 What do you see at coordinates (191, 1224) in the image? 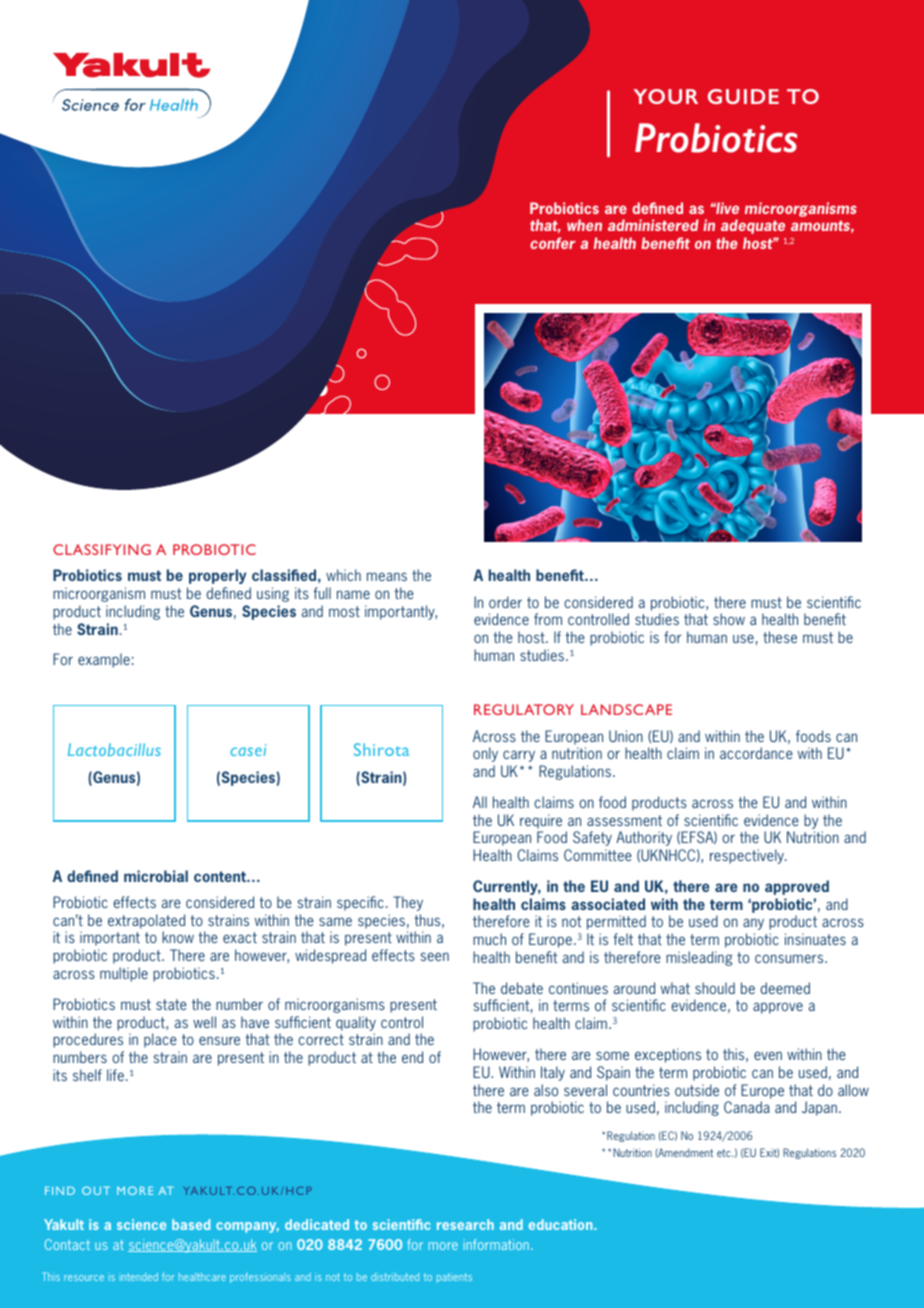
I see `based` at bounding box center [191, 1224].
